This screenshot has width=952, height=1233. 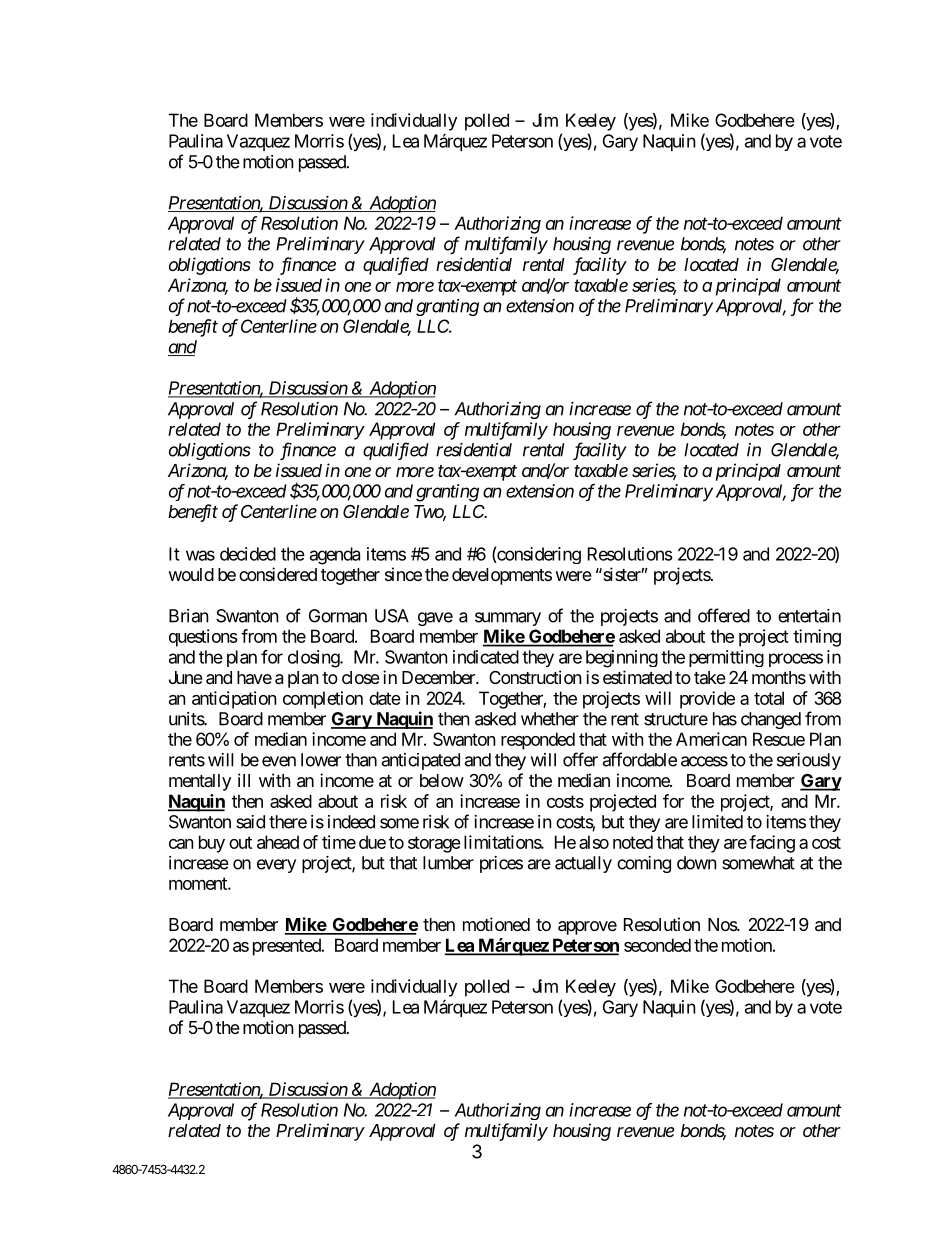 What do you see at coordinates (278, 574) in the screenshot?
I see `considered` at bounding box center [278, 574].
